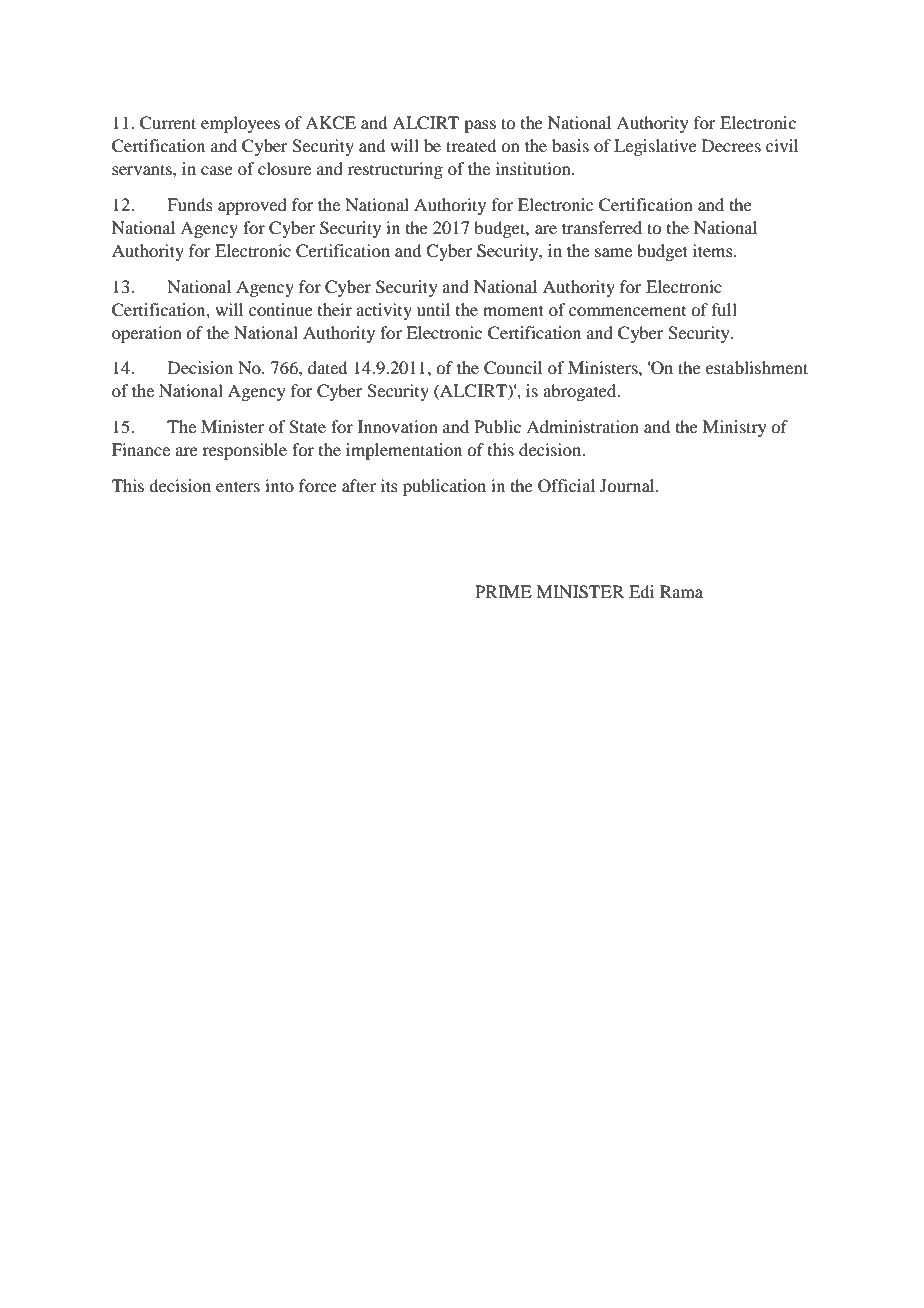 This page has width=924, height=1308. I want to click on full, so click(724, 309).
